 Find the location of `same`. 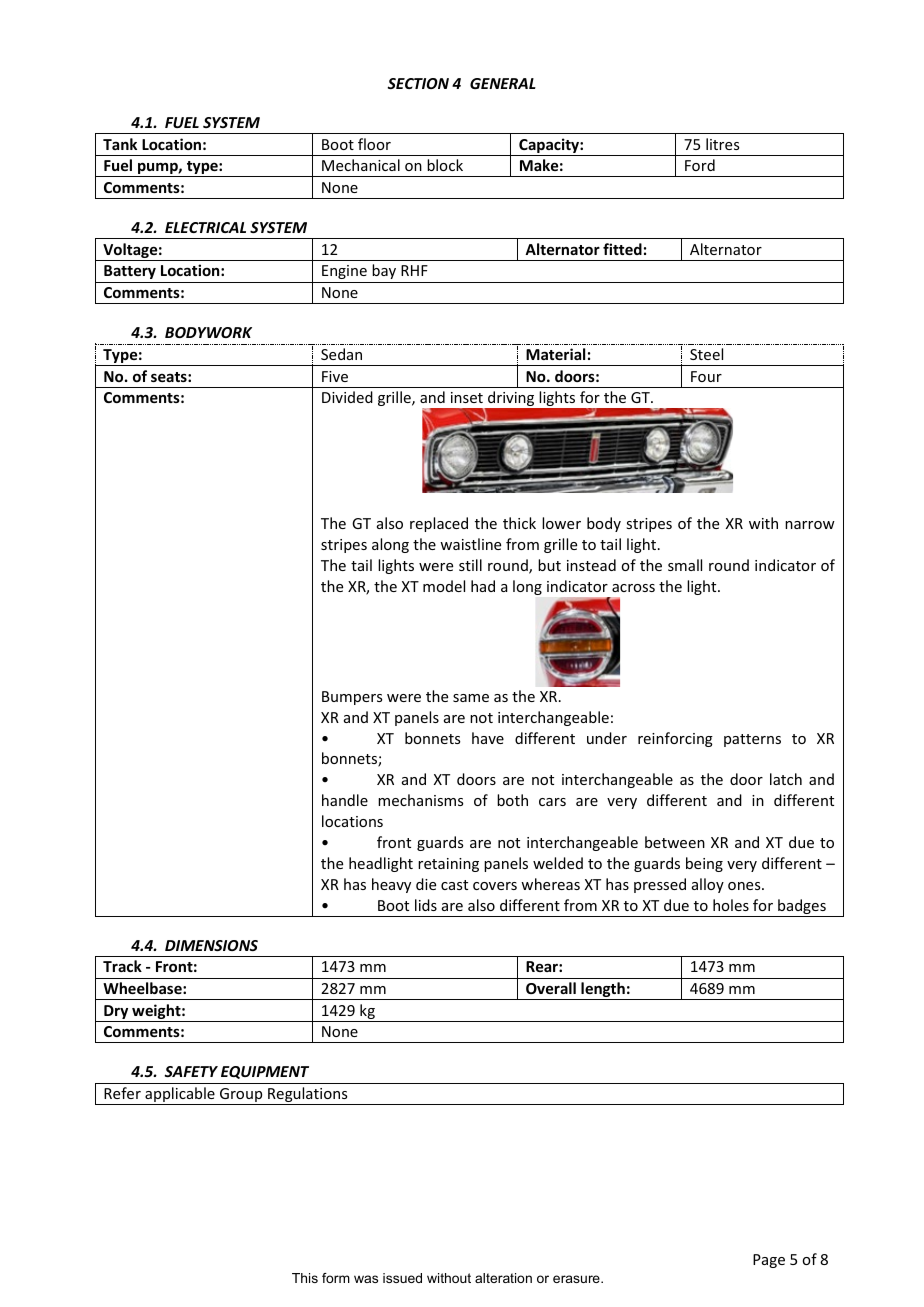

same is located at coordinates (471, 698).
